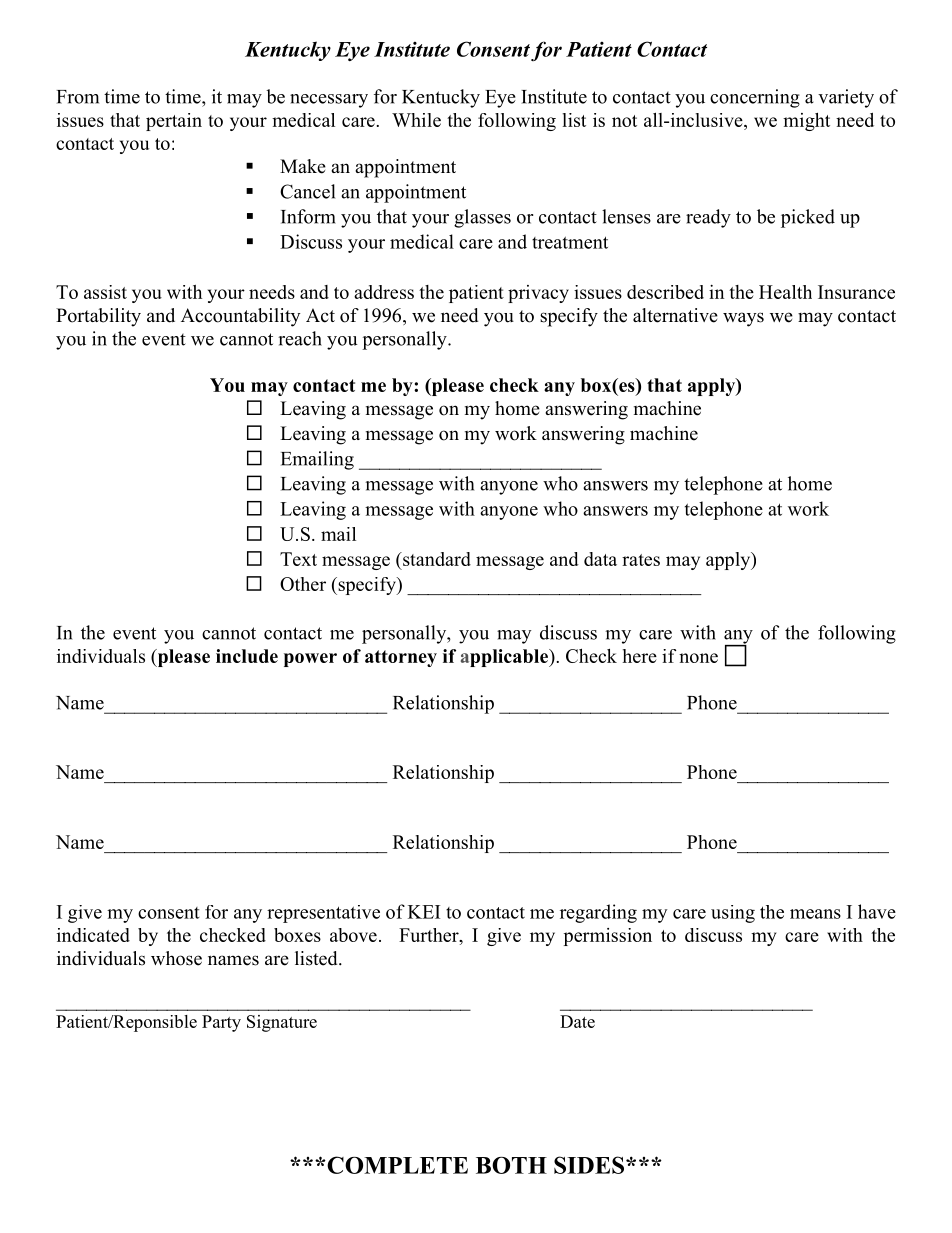 Image resolution: width=952 pixels, height=1233 pixels. I want to click on privacy, so click(538, 294).
